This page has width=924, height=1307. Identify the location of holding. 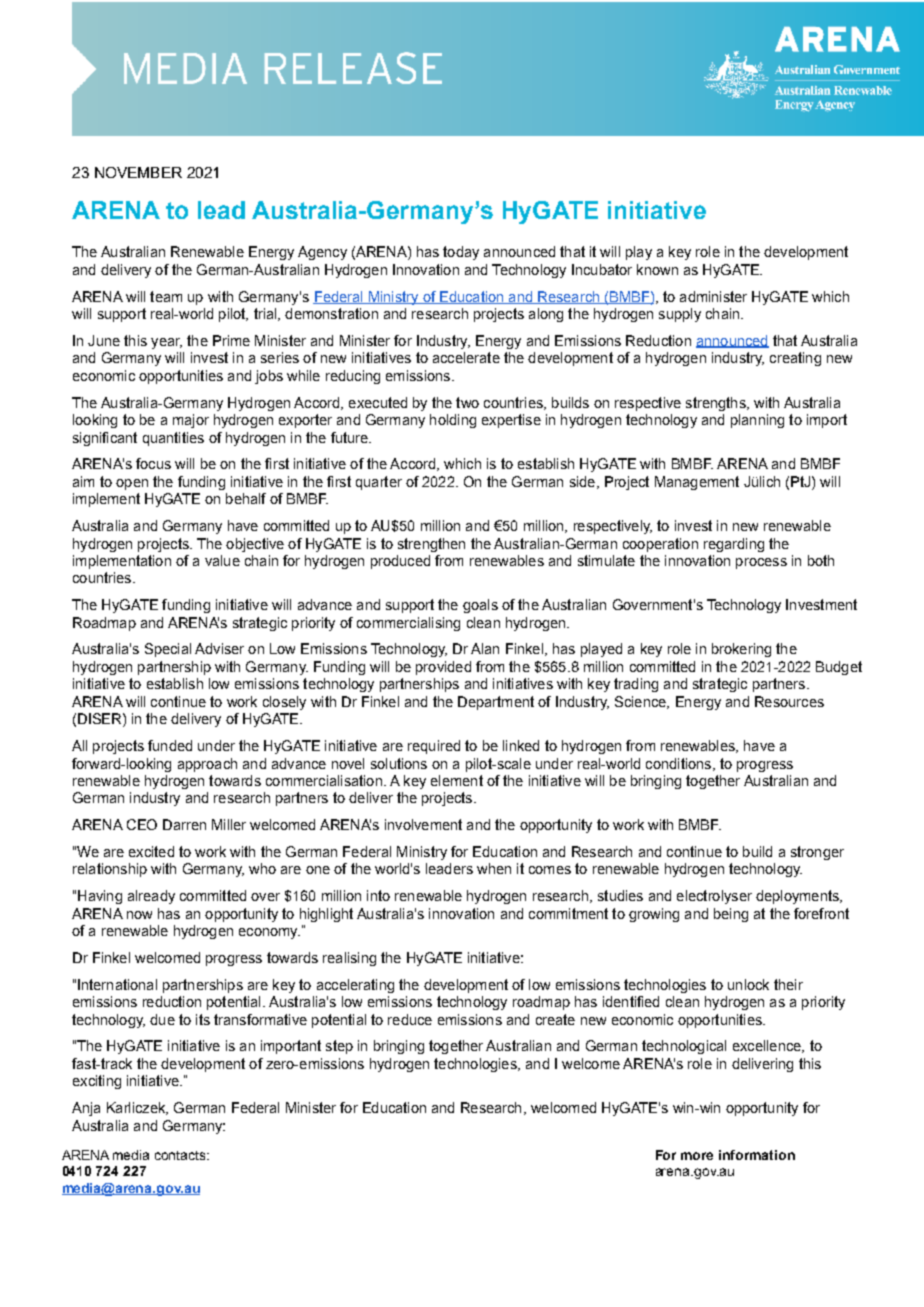
(453, 421).
